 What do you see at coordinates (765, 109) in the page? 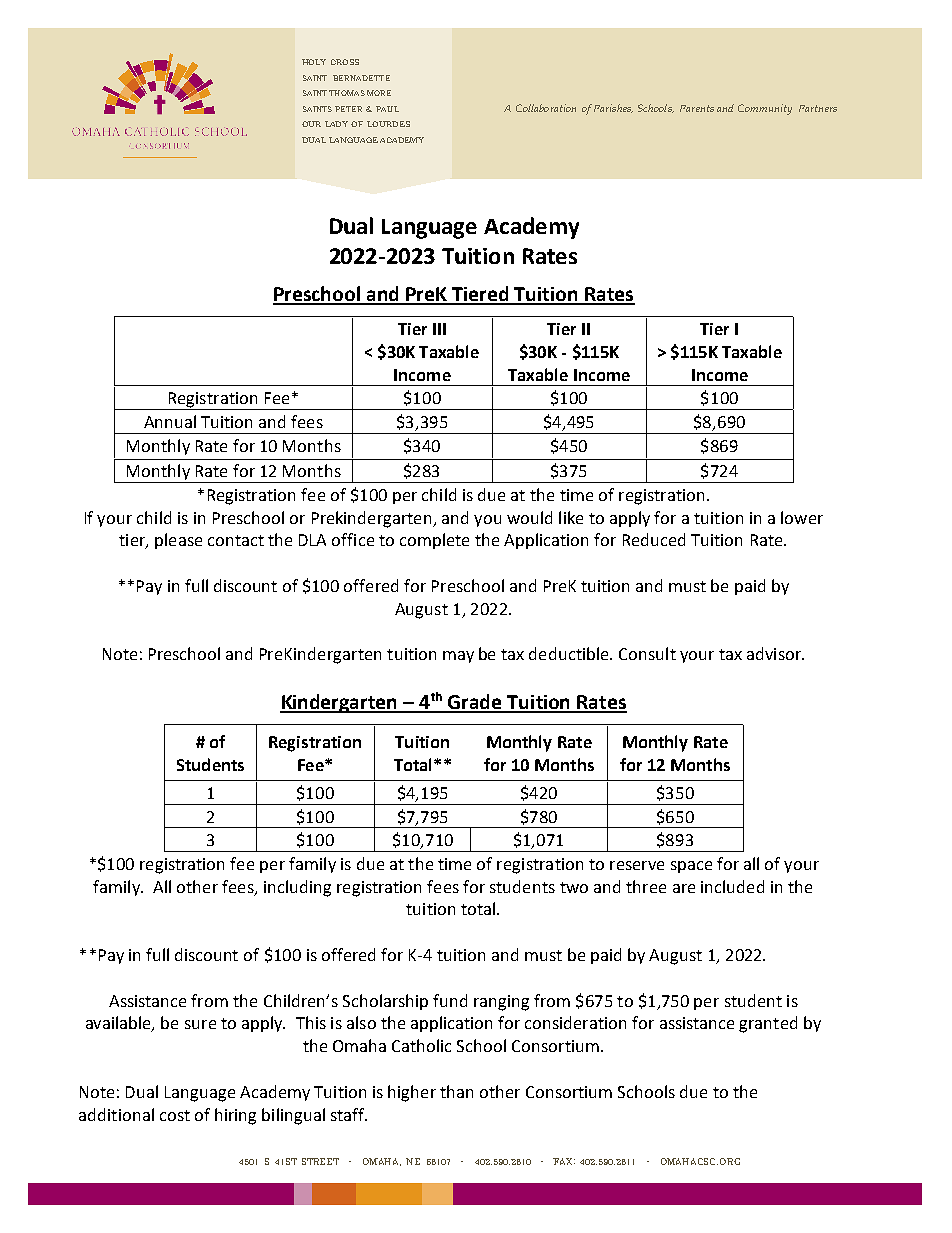
I see `Community` at bounding box center [765, 109].
